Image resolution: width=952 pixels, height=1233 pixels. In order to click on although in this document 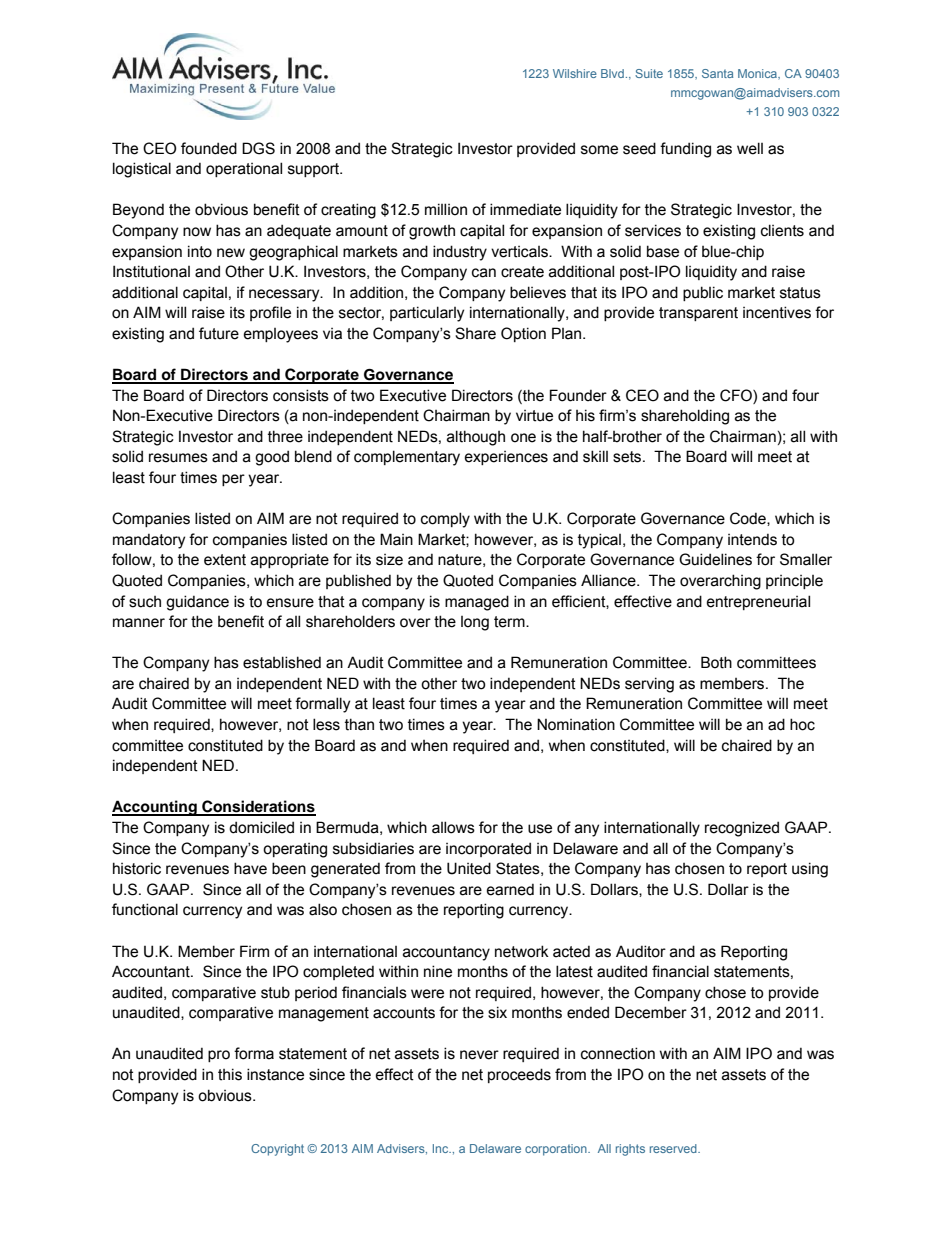, I will do `click(476, 438)`.
